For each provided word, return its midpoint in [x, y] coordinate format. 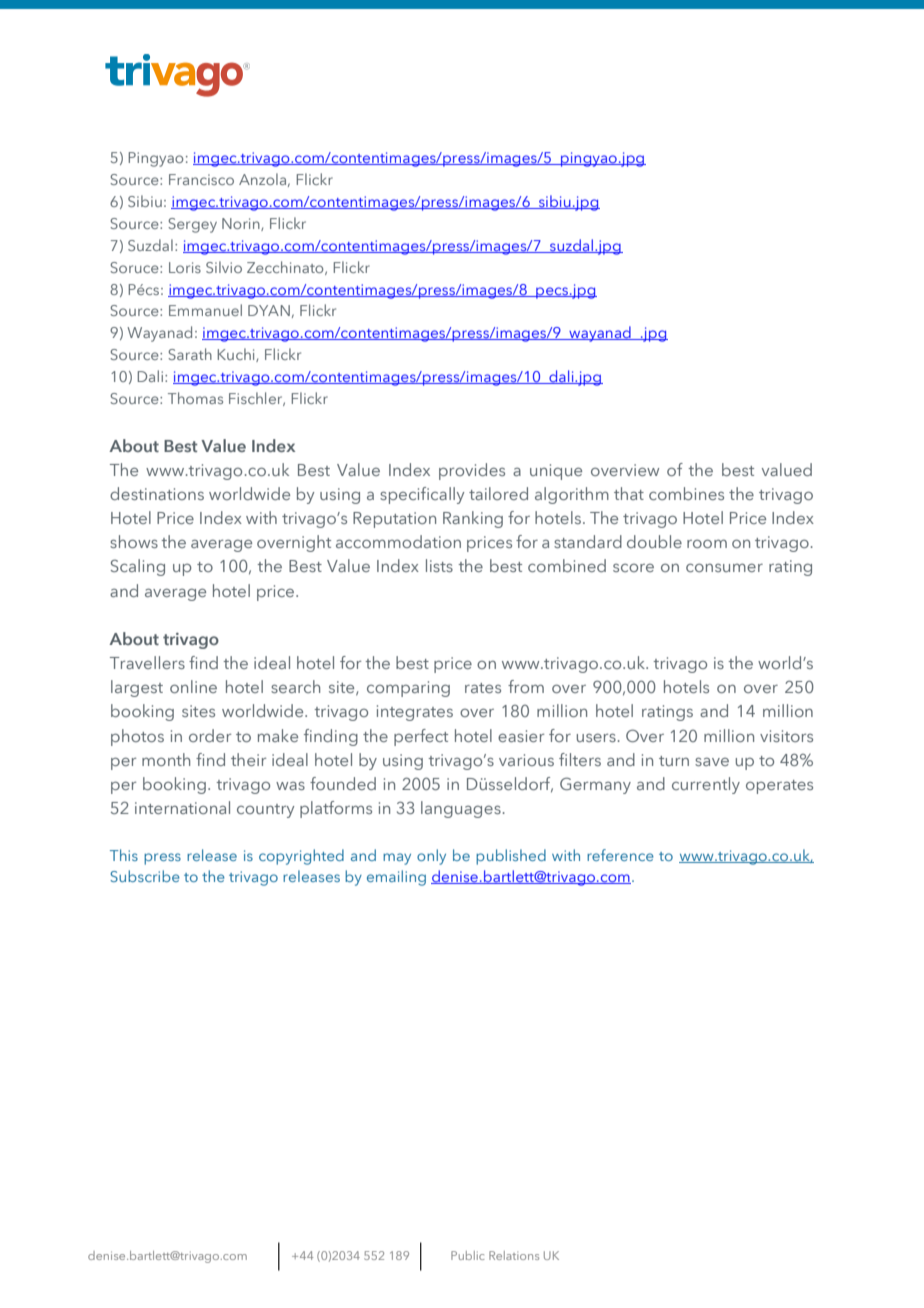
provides [472, 471]
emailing [396, 878]
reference [620, 855]
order [210, 735]
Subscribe [145, 876]
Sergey [192, 225]
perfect [421, 737]
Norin [242, 224]
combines [686, 493]
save [712, 761]
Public [468, 1255]
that [629, 493]
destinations [157, 493]
